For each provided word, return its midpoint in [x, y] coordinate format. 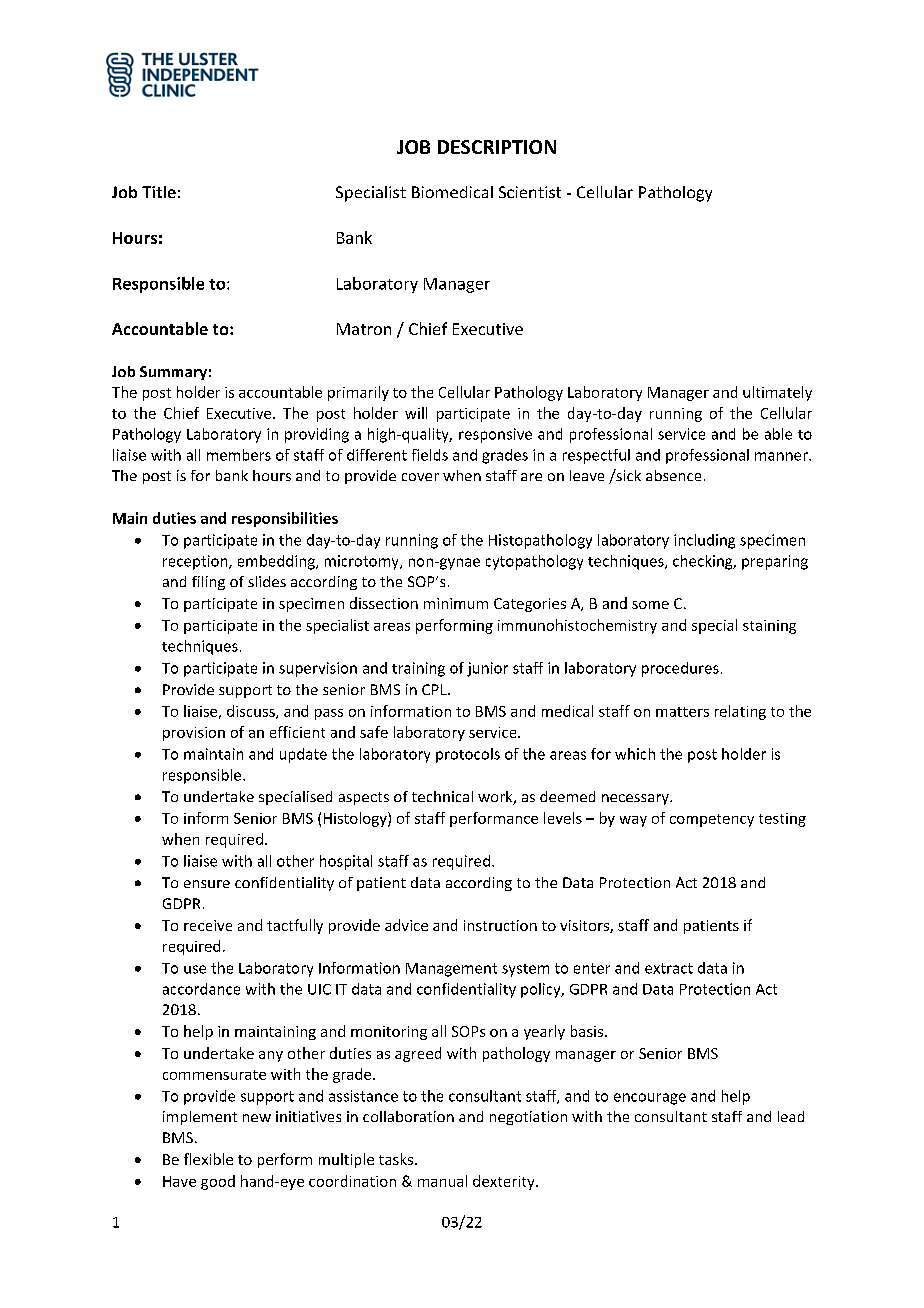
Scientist [530, 192]
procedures [680, 669]
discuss [252, 712]
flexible [208, 1159]
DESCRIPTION [497, 147]
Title [159, 192]
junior [487, 669]
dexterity [505, 1182]
